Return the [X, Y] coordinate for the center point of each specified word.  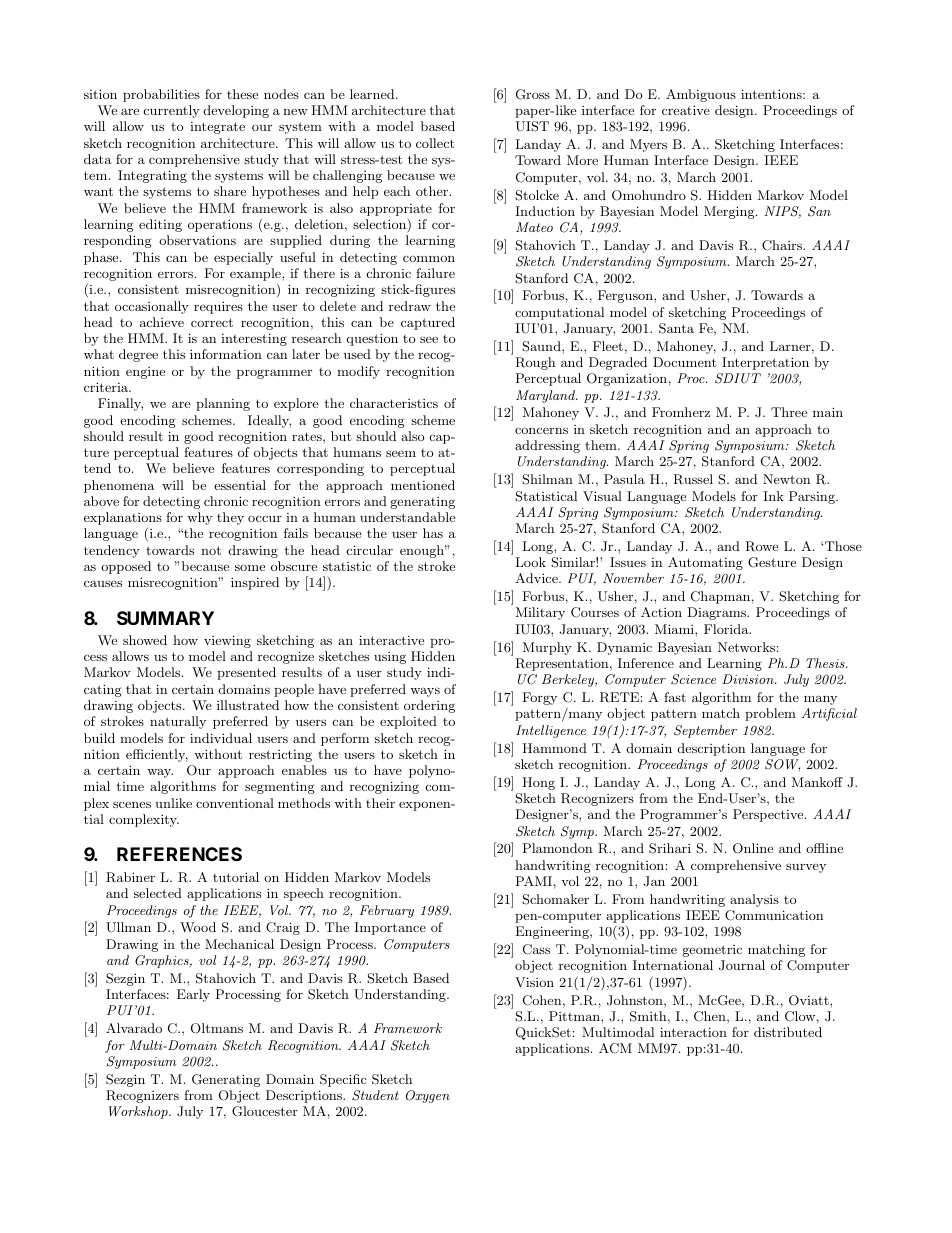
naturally [178, 722]
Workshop [139, 1112]
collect [435, 143]
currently [172, 111]
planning [223, 404]
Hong [538, 783]
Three [789, 412]
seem [401, 453]
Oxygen [428, 1096]
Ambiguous [701, 95]
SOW [782, 765]
